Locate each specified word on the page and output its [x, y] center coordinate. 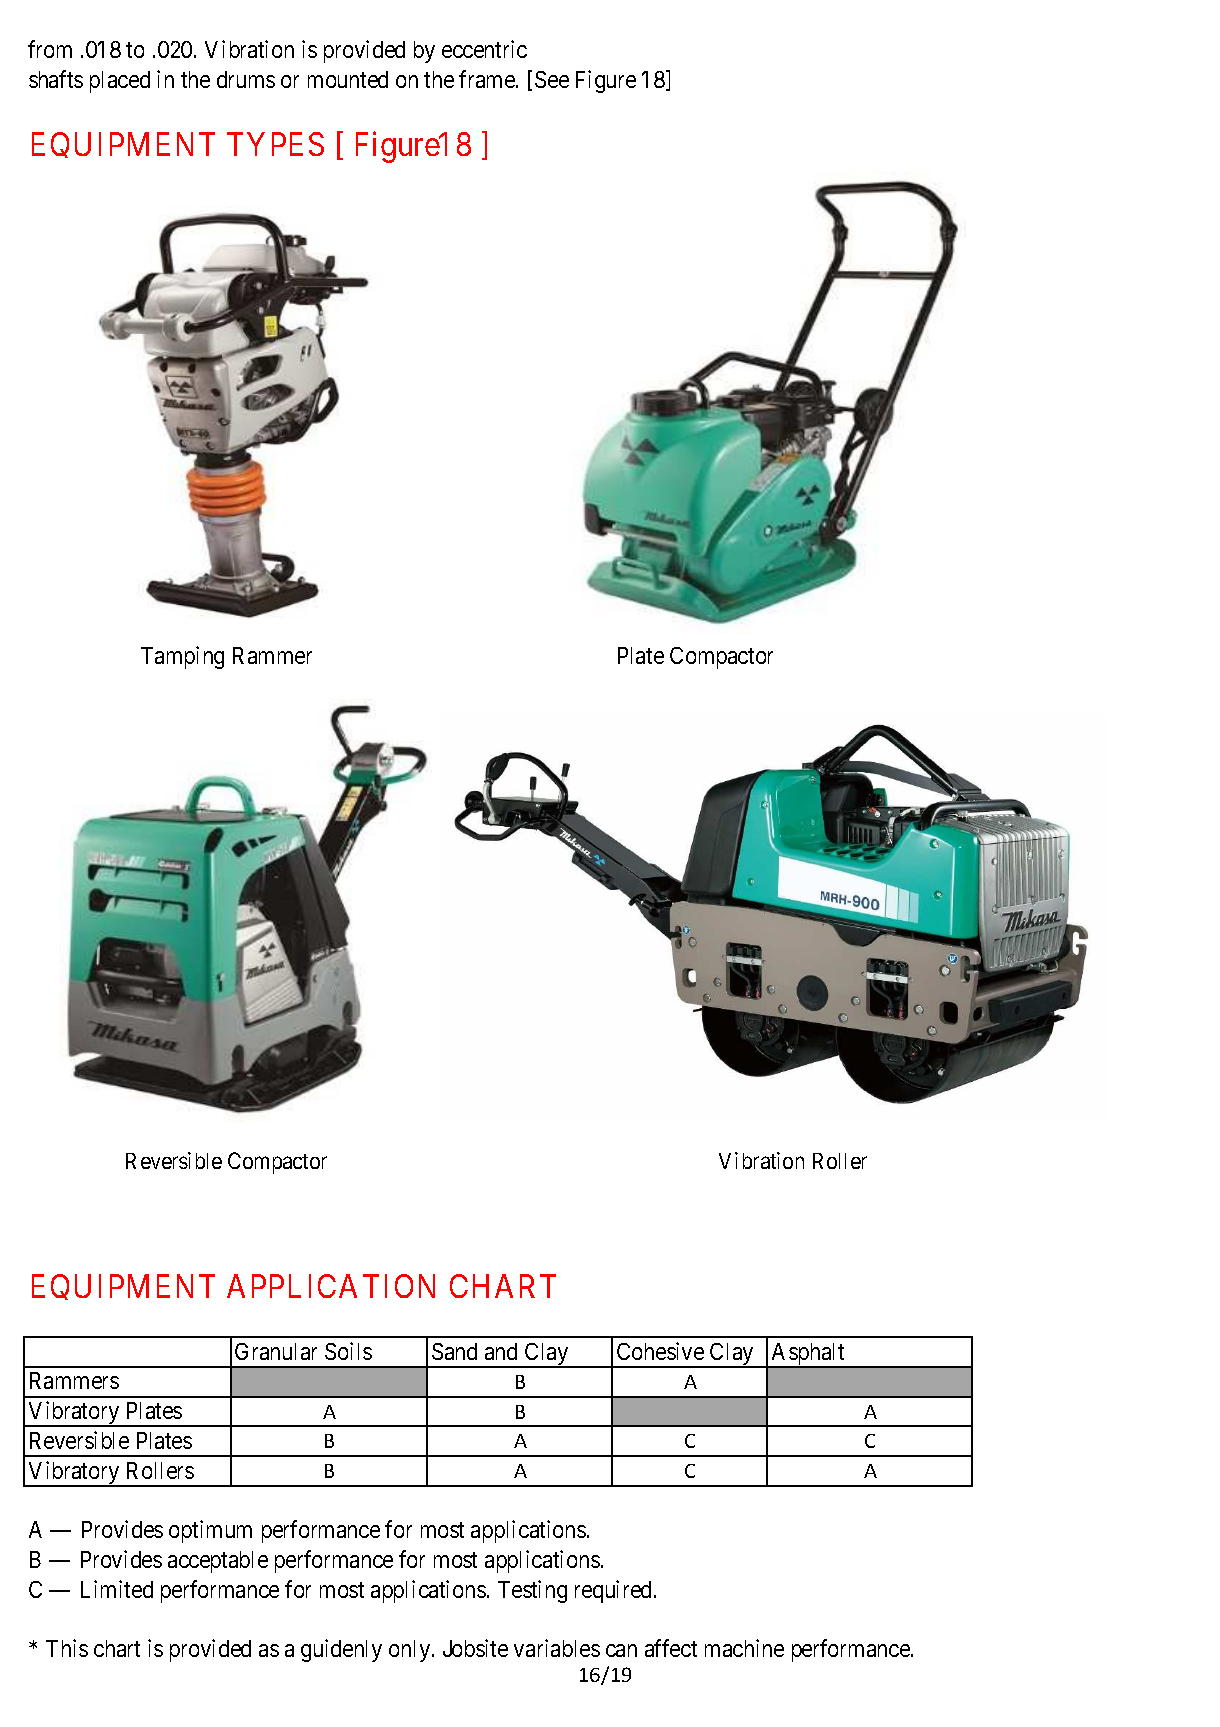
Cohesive [660, 1351]
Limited [117, 1589]
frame [488, 79]
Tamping [182, 657]
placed [120, 82]
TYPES [275, 144]
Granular [276, 1351]
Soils [348, 1351]
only [411, 1651]
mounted [348, 79]
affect [671, 1648]
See [552, 79]
